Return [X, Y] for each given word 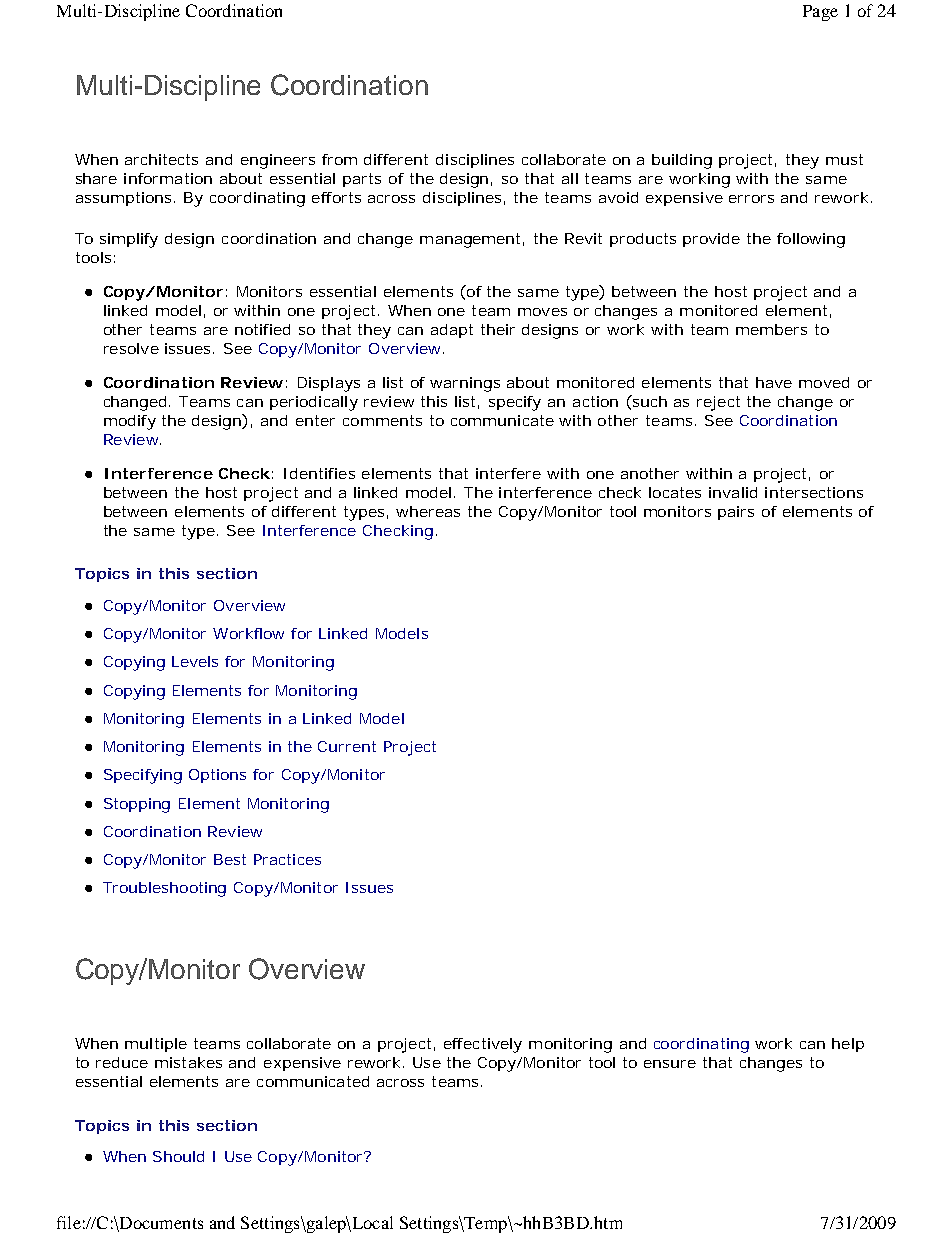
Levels [195, 661]
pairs [736, 513]
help [848, 1045]
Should [178, 1156]
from [339, 159]
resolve [131, 348]
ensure [670, 1064]
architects [161, 159]
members [771, 329]
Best [230, 859]
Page [820, 13]
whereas [428, 511]
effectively [483, 1045]
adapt [452, 331]
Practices [287, 859]
